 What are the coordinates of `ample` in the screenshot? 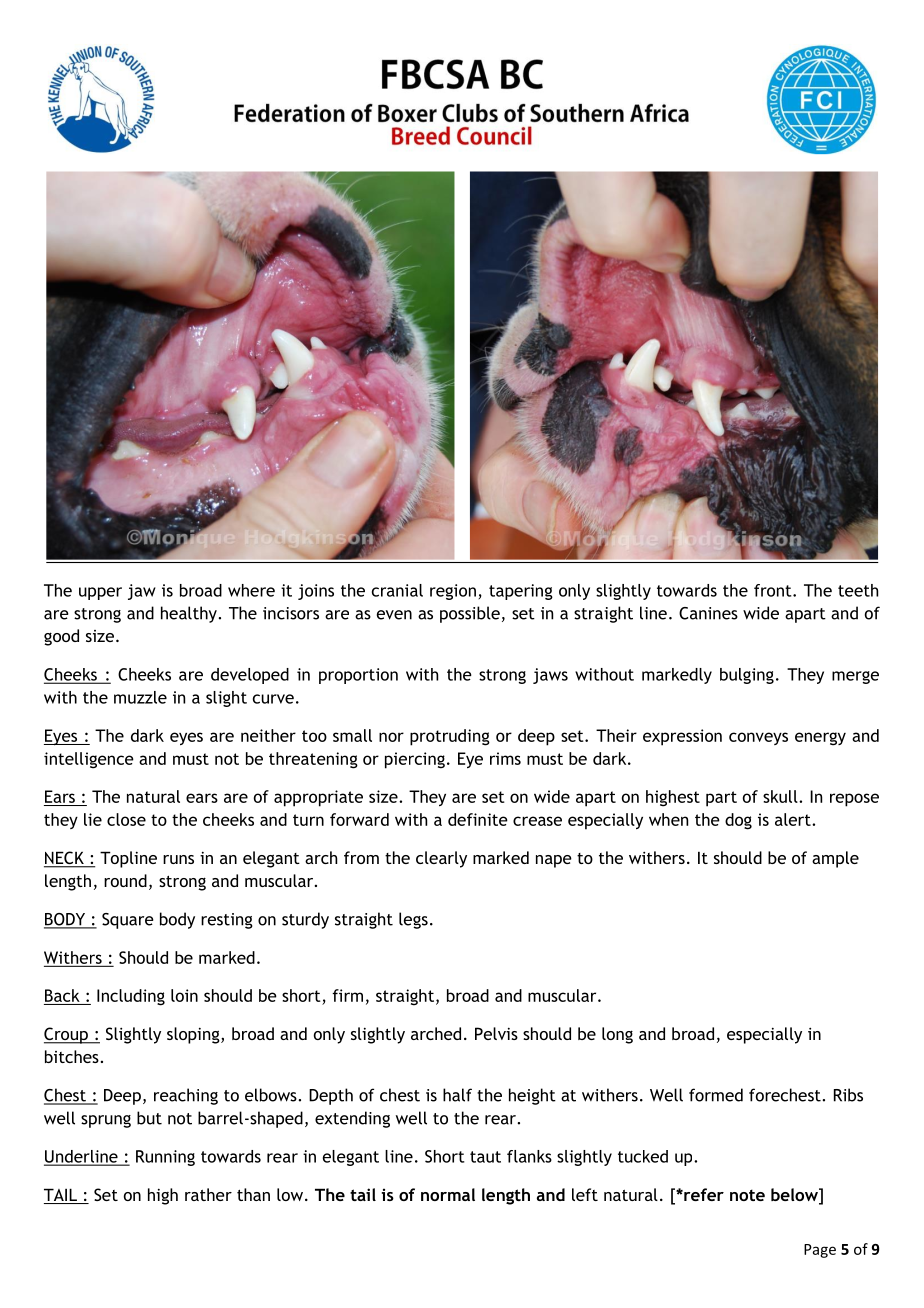 It's located at (835, 859).
